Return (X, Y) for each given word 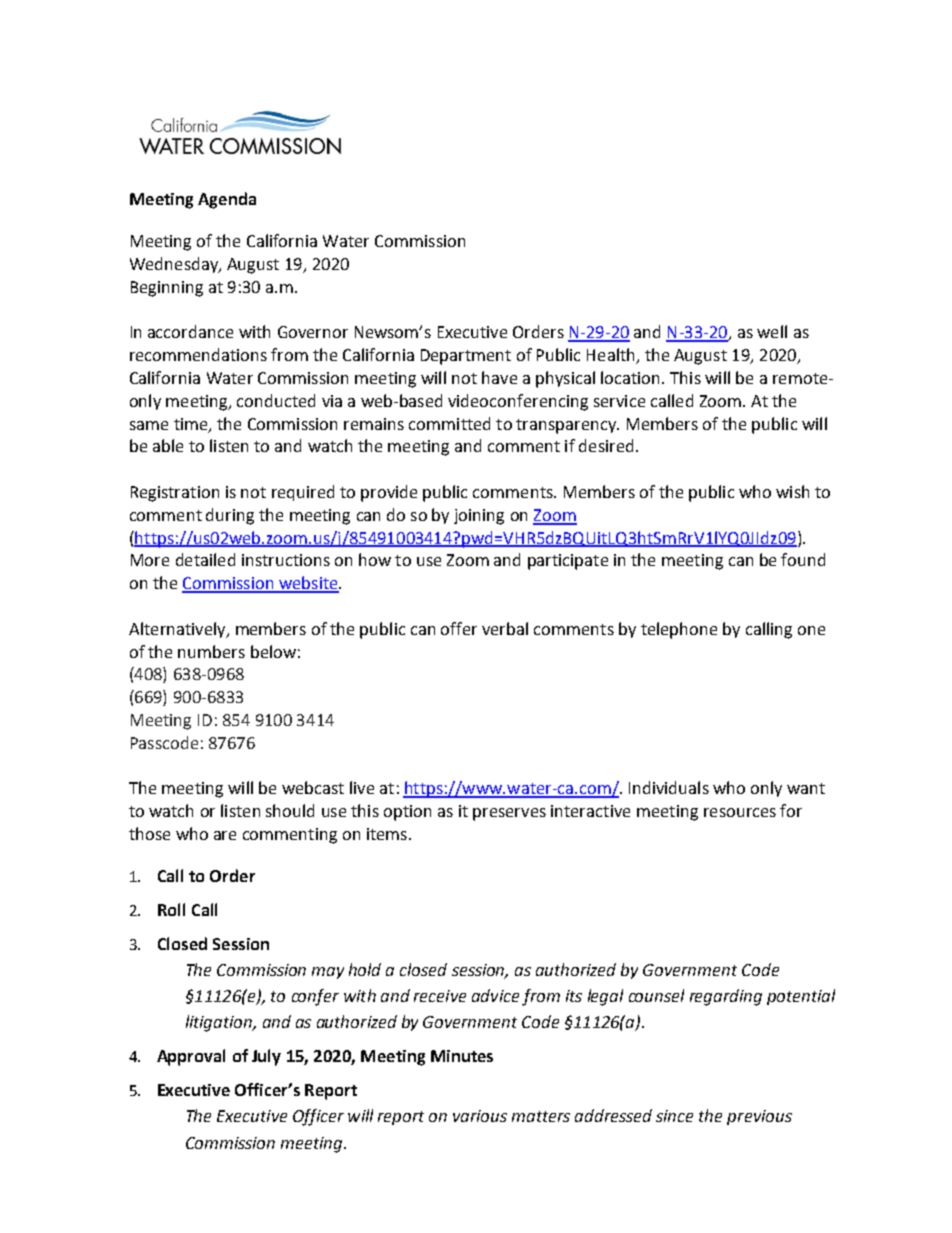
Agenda (227, 200)
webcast (313, 787)
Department (466, 357)
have (499, 377)
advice (495, 995)
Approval (191, 1057)
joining (479, 517)
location (632, 377)
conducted (276, 400)
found (803, 559)
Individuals (669, 787)
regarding (726, 997)
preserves (509, 814)
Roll (171, 909)
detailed (205, 559)
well (772, 331)
